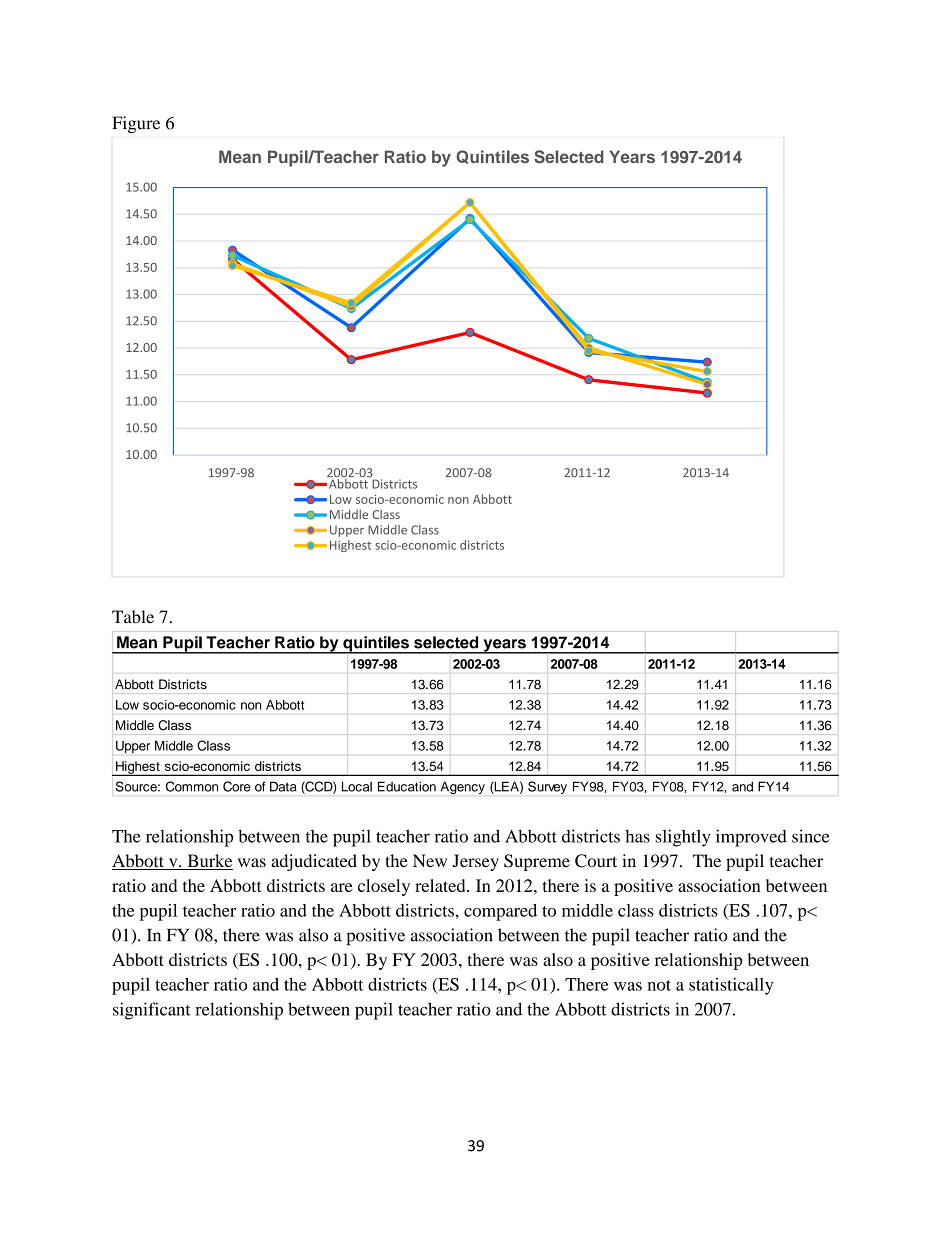 The image size is (952, 1233). What do you see at coordinates (192, 786) in the image?
I see `Common` at bounding box center [192, 786].
